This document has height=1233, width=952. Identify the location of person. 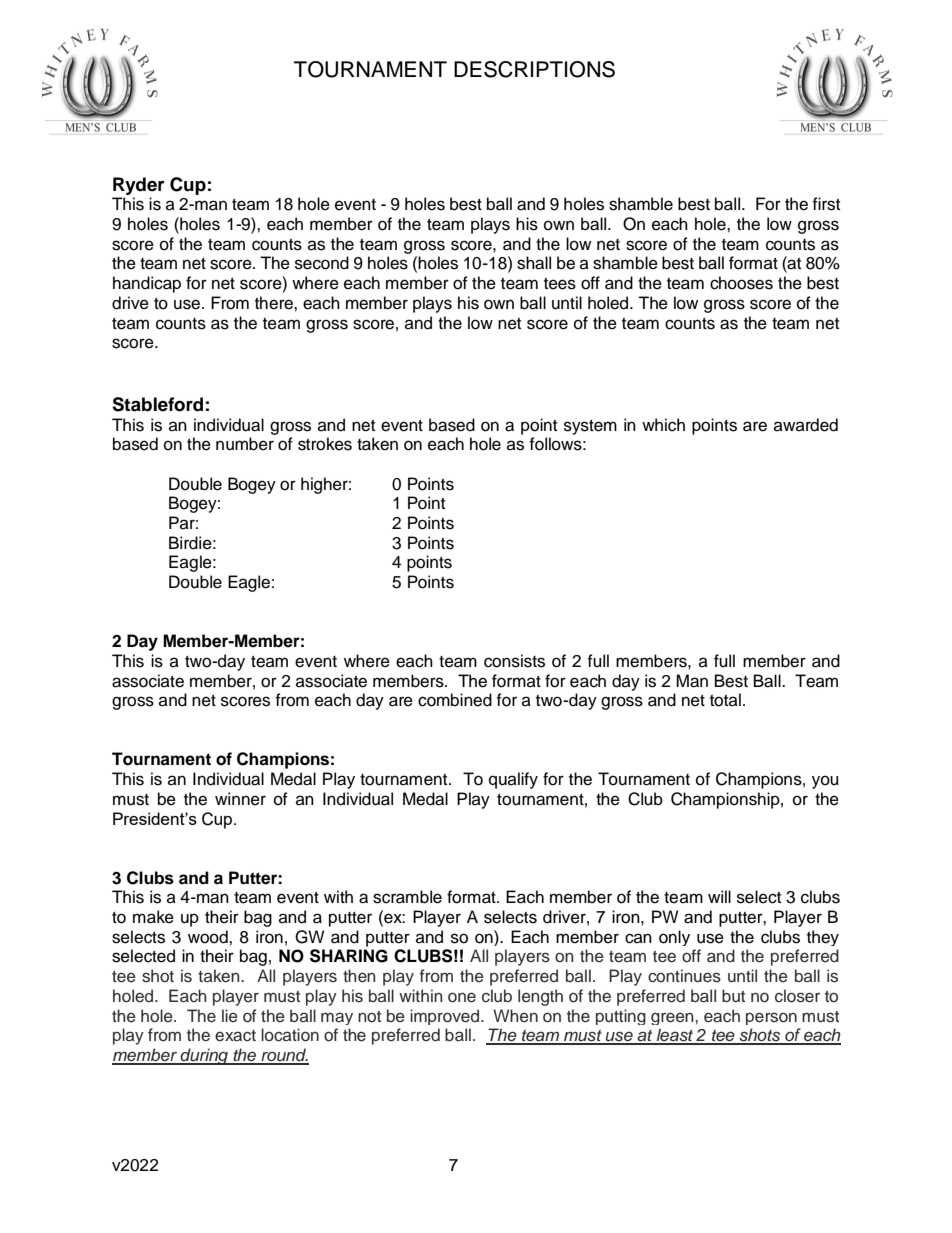
(771, 1018).
